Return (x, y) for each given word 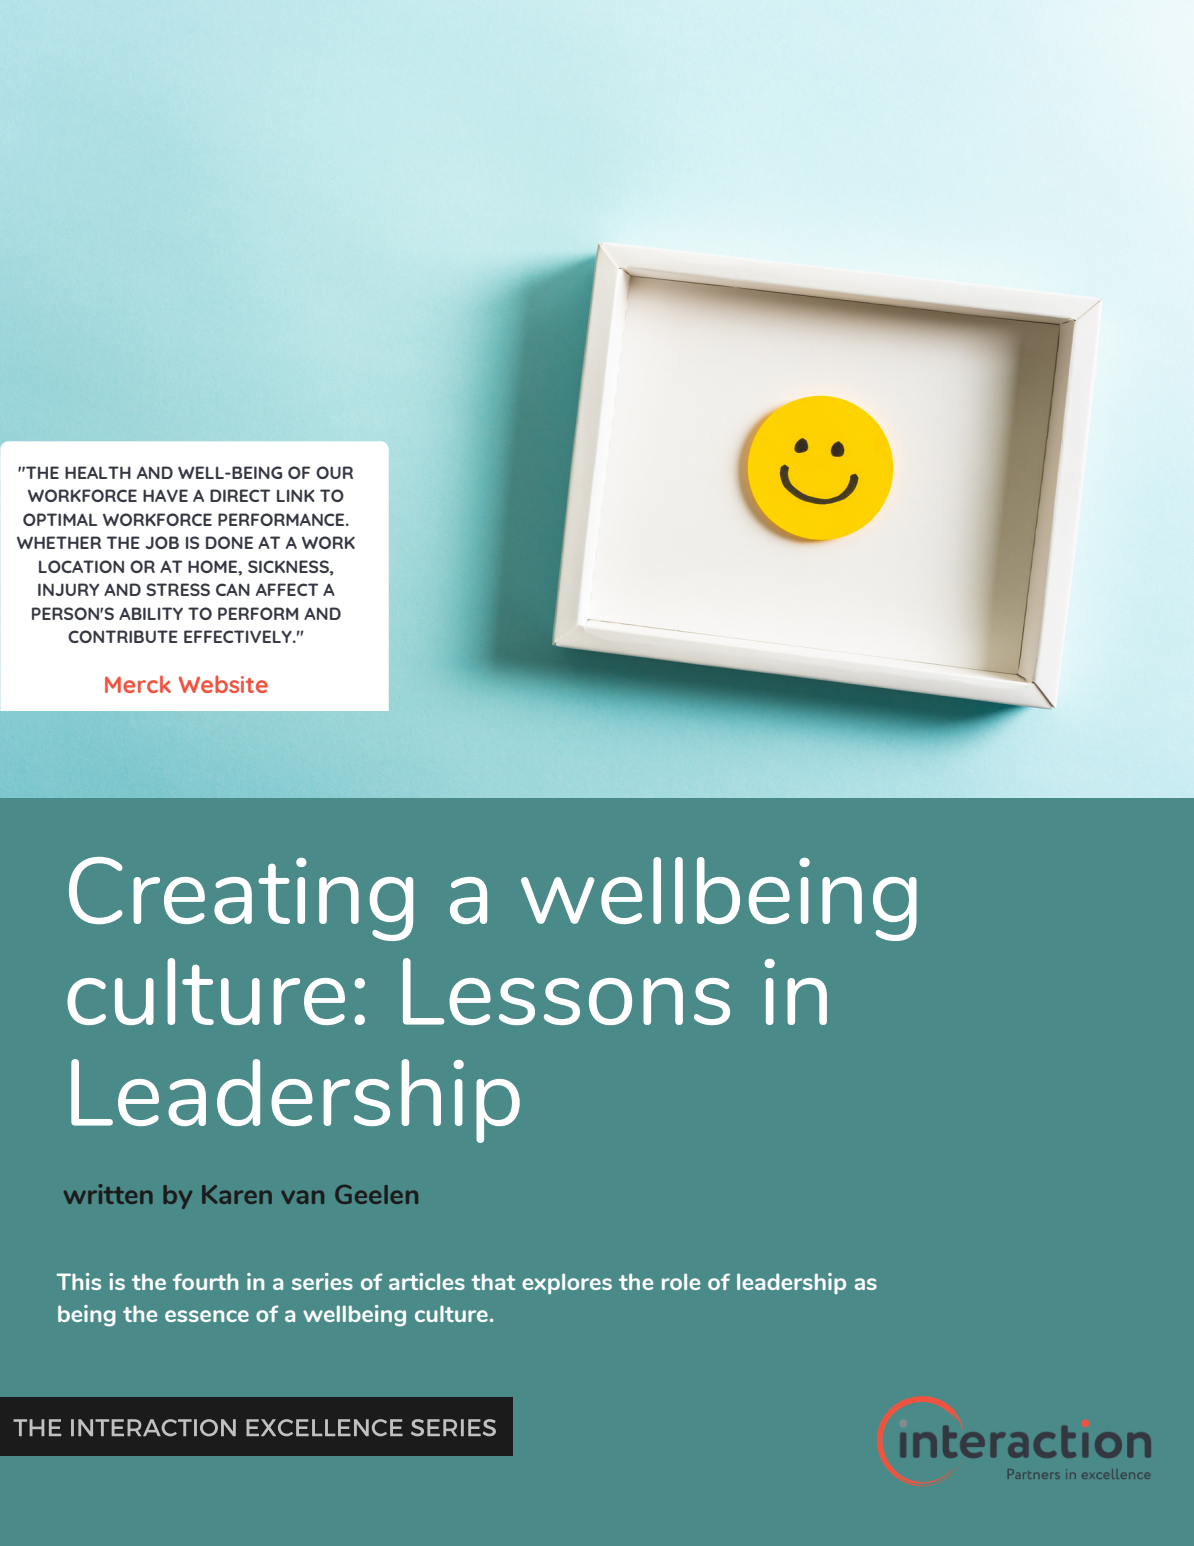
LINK (296, 495)
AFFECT (287, 589)
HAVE (165, 495)
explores (567, 1283)
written (108, 1194)
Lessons (566, 991)
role (681, 1281)
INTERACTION (153, 1428)
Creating (241, 899)
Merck (138, 684)
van (302, 1197)
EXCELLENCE (324, 1428)
